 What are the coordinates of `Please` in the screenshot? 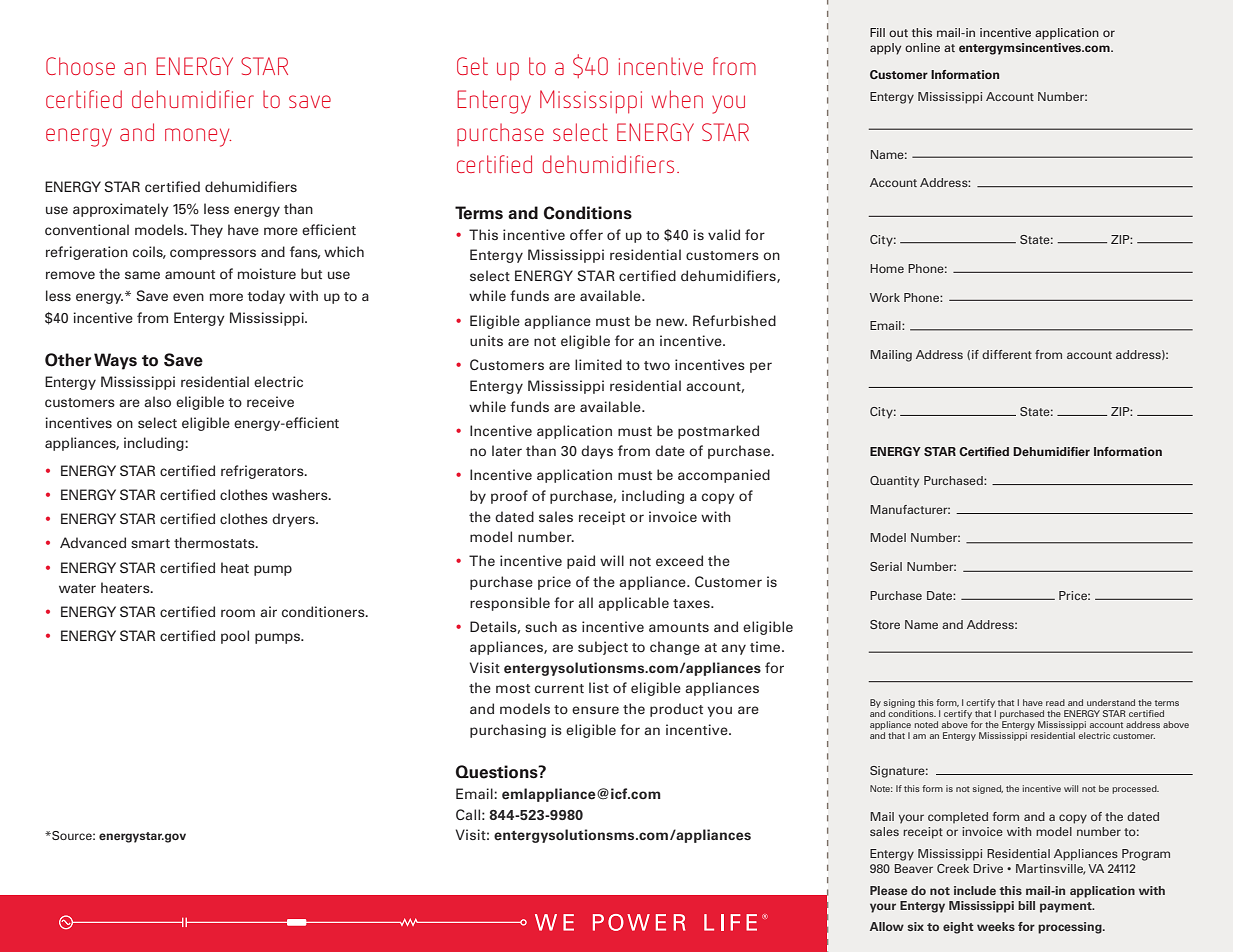 It's located at (888, 890).
